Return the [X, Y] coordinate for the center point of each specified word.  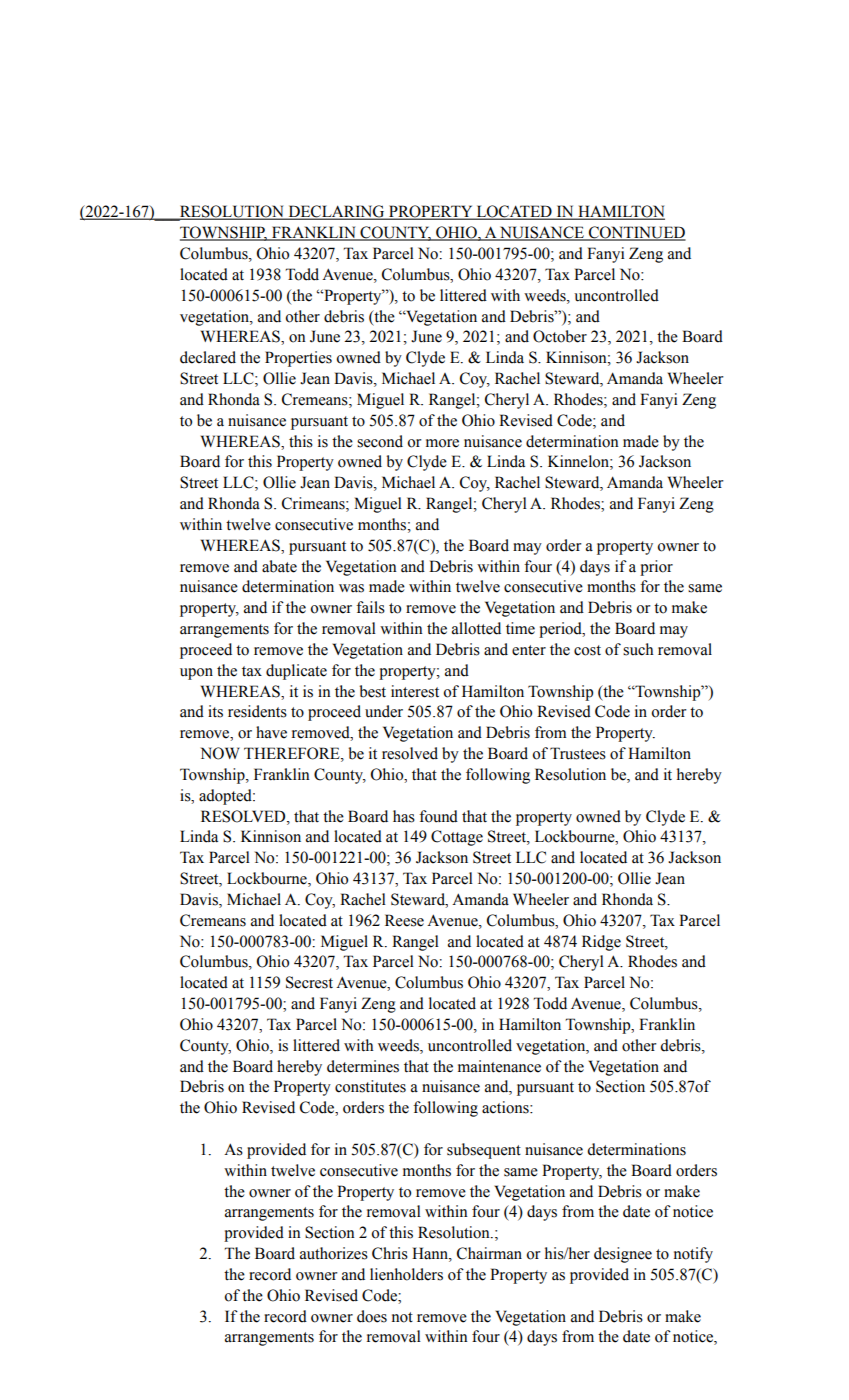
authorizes [334, 1253]
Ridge [601, 943]
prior [656, 568]
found [438, 816]
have [271, 732]
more [442, 443]
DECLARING [336, 212]
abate [279, 566]
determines [363, 1066]
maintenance [499, 1066]
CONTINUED [636, 233]
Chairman [489, 1253]
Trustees [578, 753]
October [560, 336]
